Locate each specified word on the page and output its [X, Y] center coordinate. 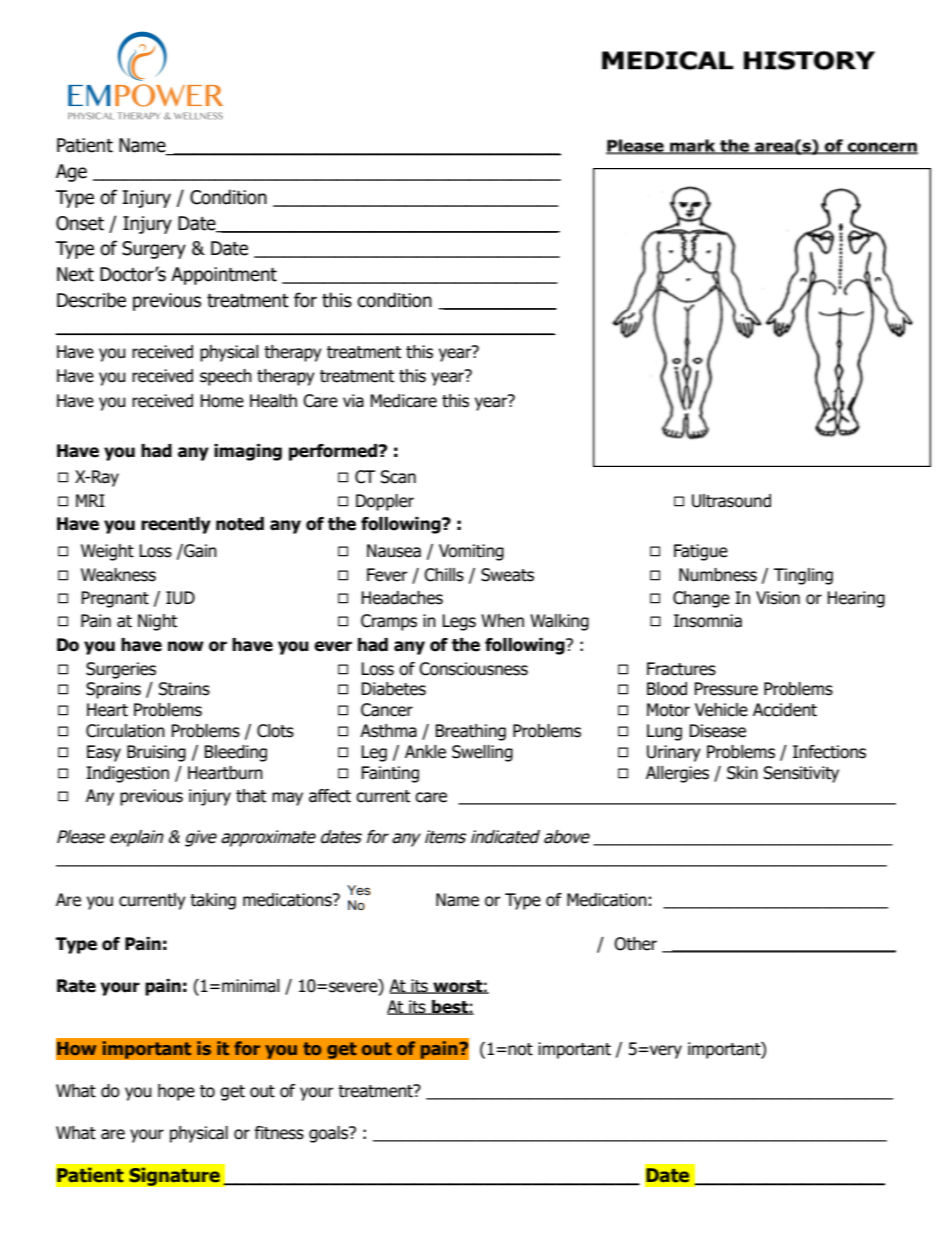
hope [176, 1092]
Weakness [118, 575]
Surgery [154, 250]
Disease [717, 731]
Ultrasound [731, 501]
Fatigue [701, 552]
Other [635, 944]
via [353, 401]
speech [226, 377]
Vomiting [471, 552]
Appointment [224, 276]
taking [213, 901]
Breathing [470, 732]
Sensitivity [801, 774]
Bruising [156, 753]
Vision [778, 598]
